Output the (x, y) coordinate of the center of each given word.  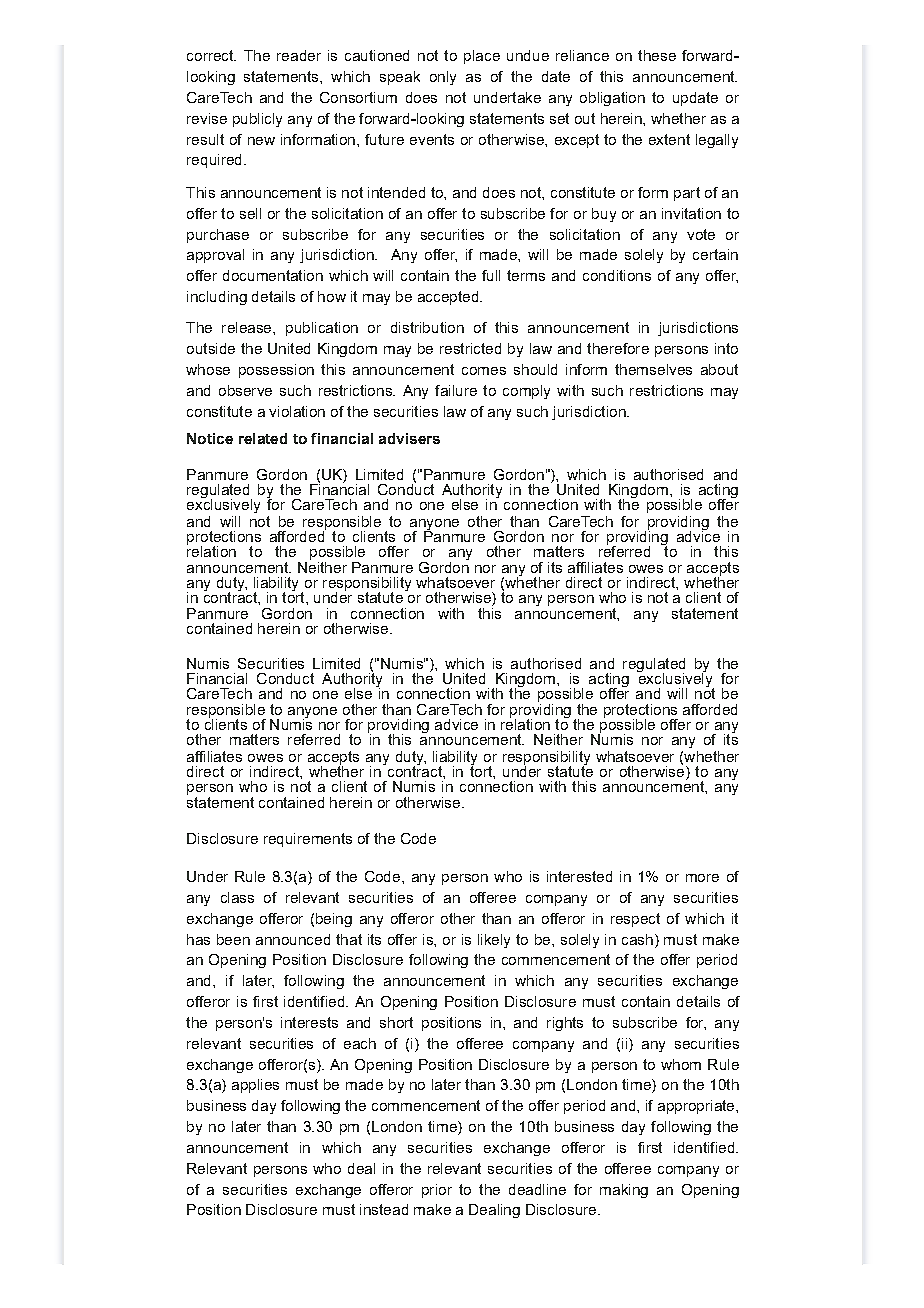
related (263, 438)
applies (255, 1086)
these (657, 55)
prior (437, 1191)
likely (494, 941)
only (443, 78)
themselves (653, 369)
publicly (257, 120)
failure (456, 390)
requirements (308, 840)
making (624, 1191)
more (702, 878)
